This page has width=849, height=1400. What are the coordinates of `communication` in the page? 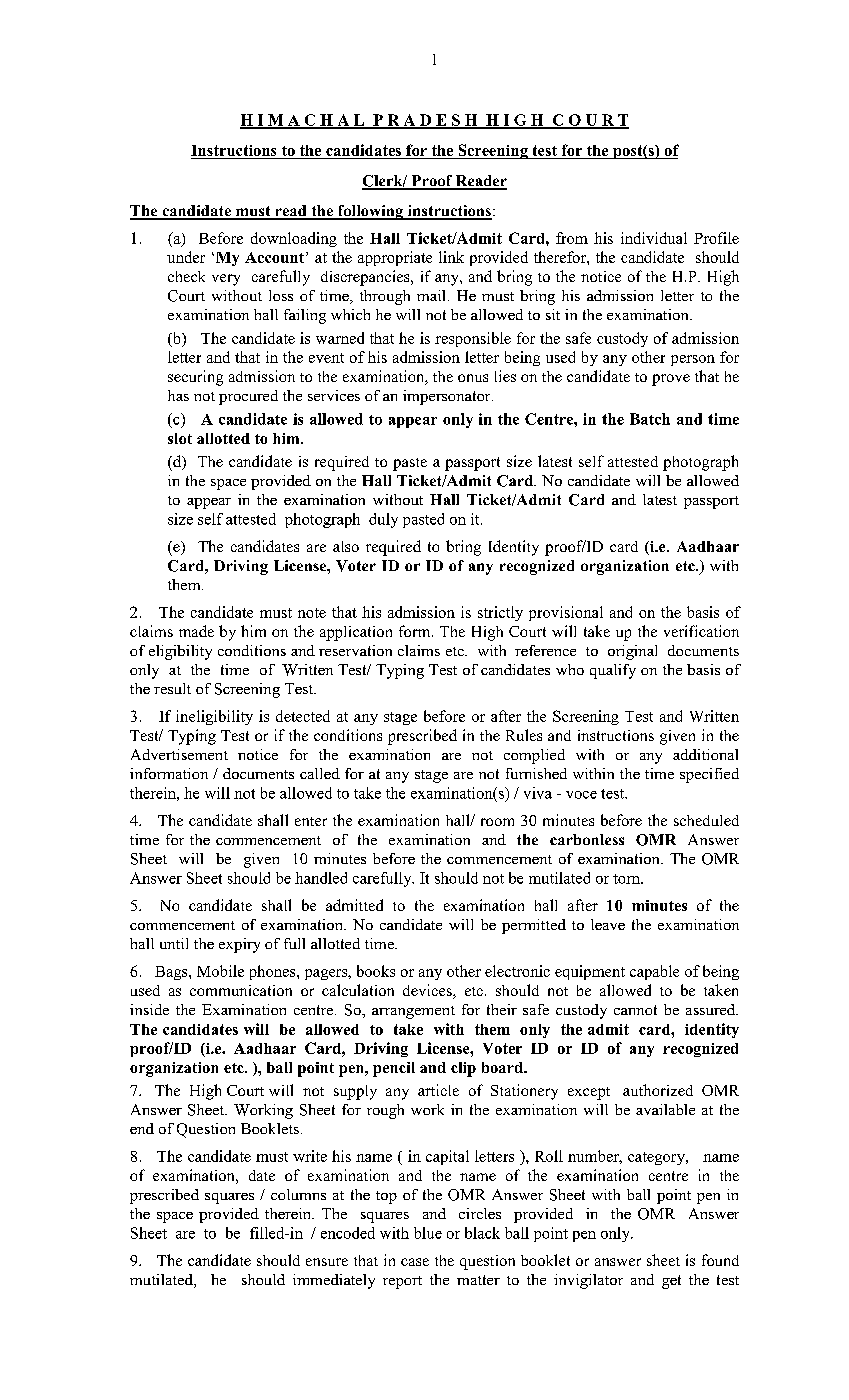 It's located at (241, 990).
